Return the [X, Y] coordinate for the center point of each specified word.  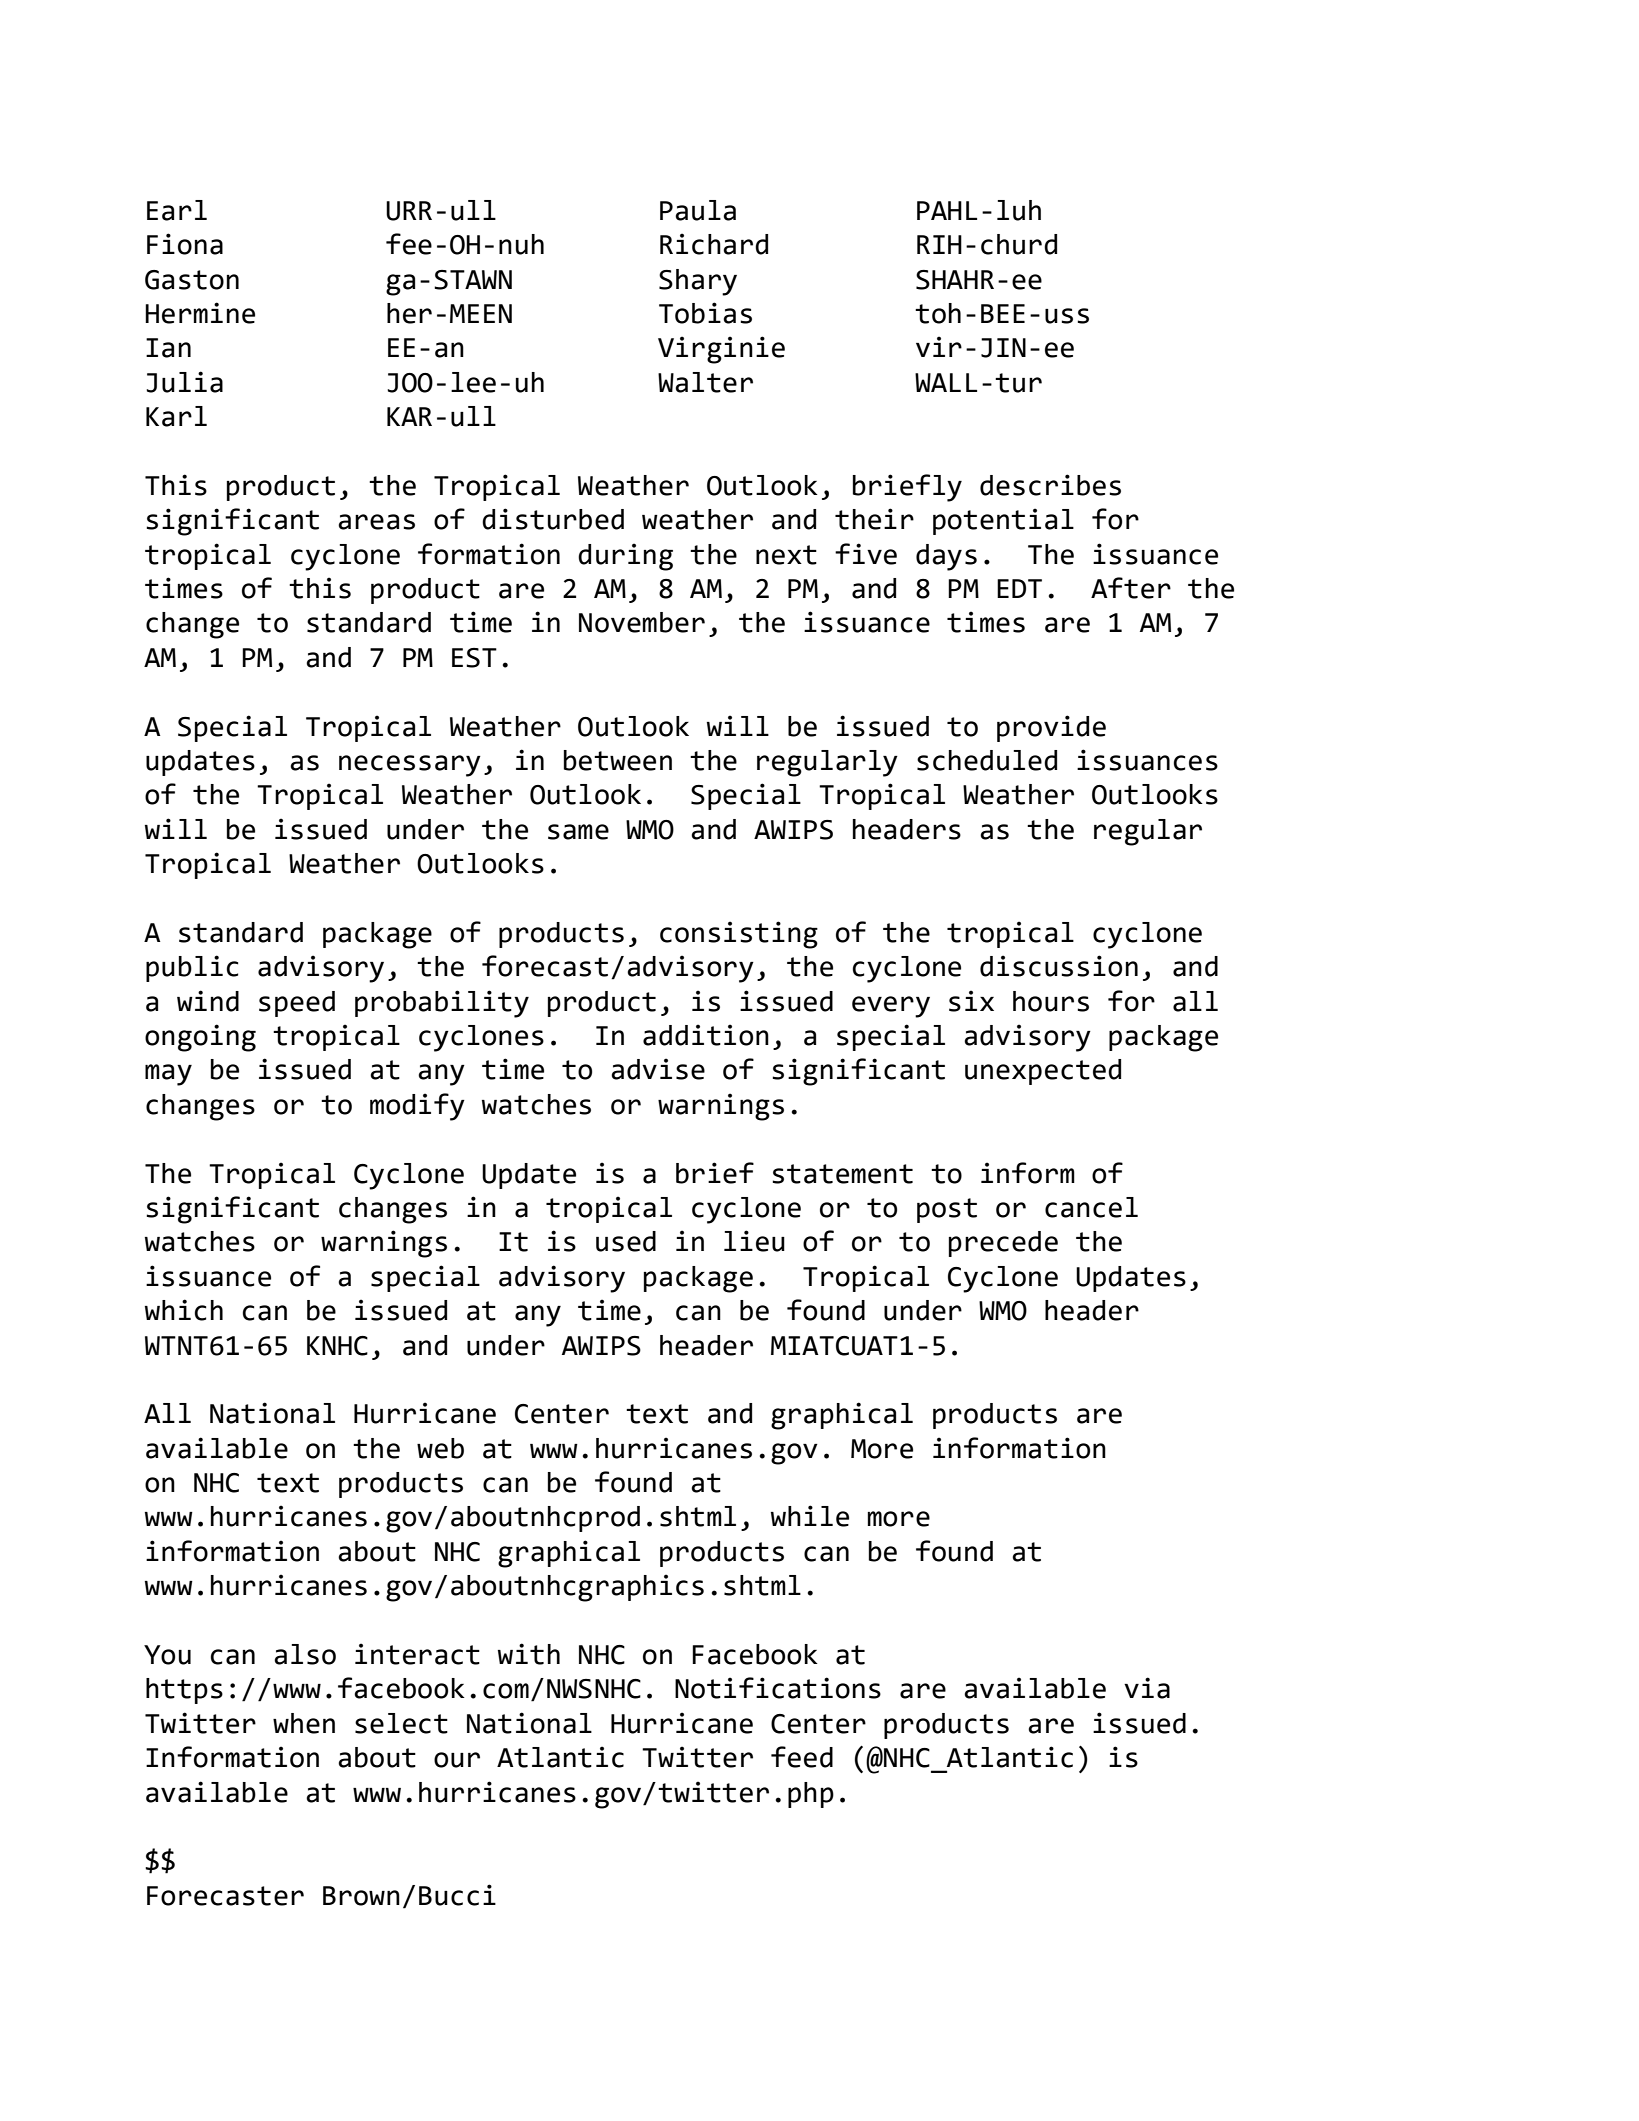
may [168, 1075]
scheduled [987, 760]
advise [658, 1069]
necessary [410, 766]
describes [1050, 485]
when [304, 1723]
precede [1003, 1244]
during [625, 557]
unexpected [1043, 1072]
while [810, 1516]
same [578, 832]
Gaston [192, 280]
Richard [714, 244]
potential [1003, 521]
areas [376, 522]
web [440, 1448]
